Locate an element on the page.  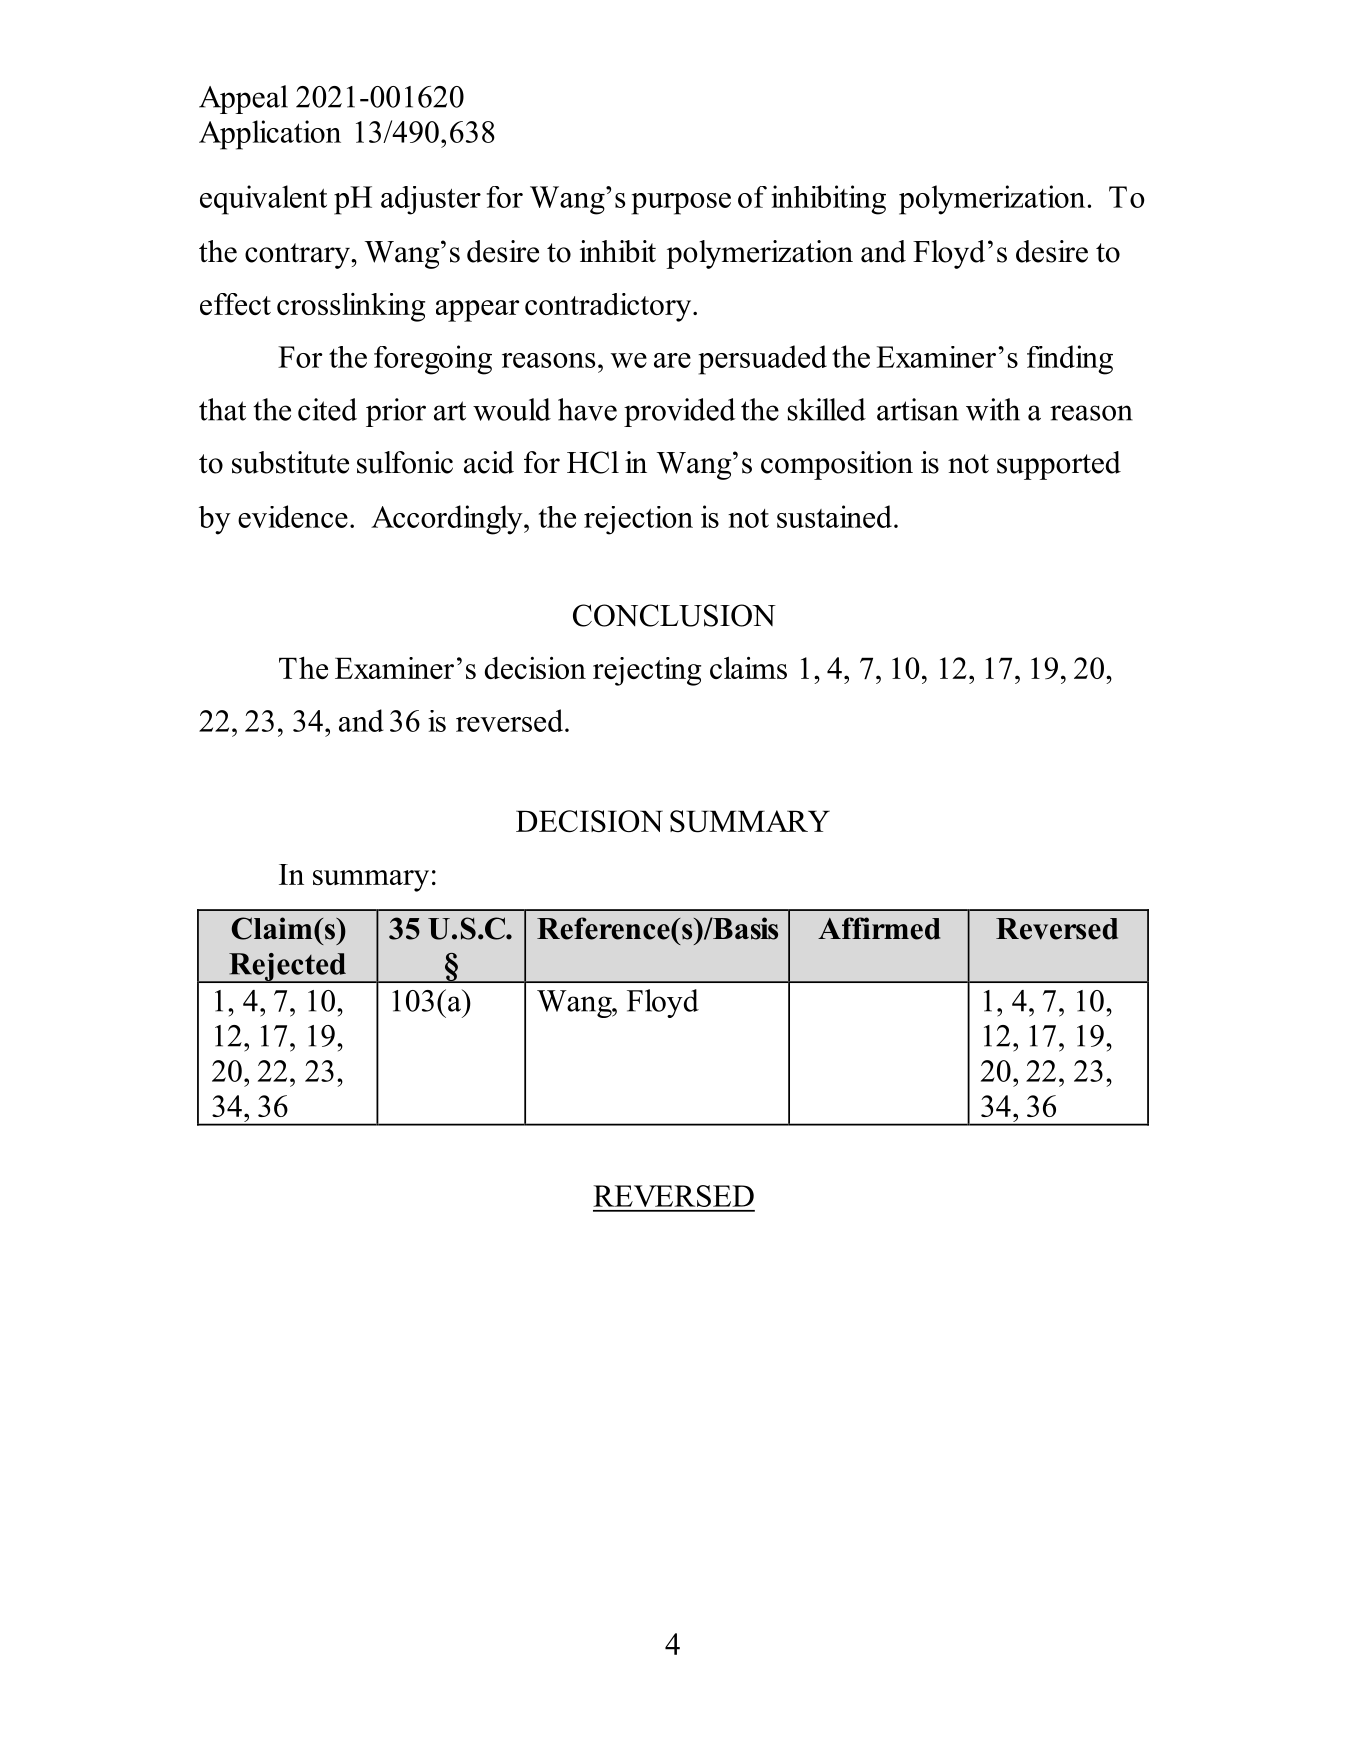
with is located at coordinates (993, 409).
